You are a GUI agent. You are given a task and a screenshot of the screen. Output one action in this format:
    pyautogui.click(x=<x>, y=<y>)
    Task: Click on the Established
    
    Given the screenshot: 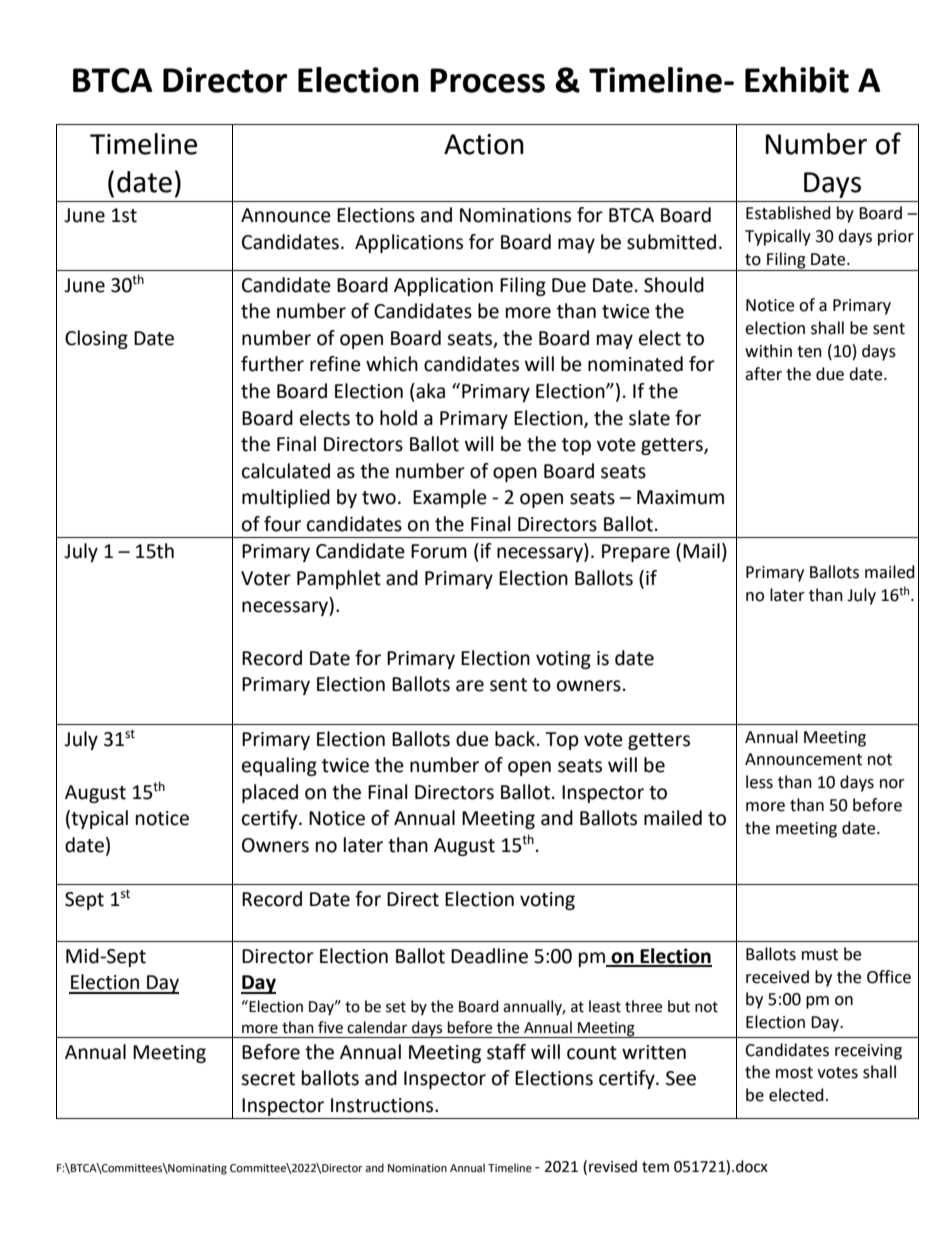 What is the action you would take?
    pyautogui.click(x=788, y=213)
